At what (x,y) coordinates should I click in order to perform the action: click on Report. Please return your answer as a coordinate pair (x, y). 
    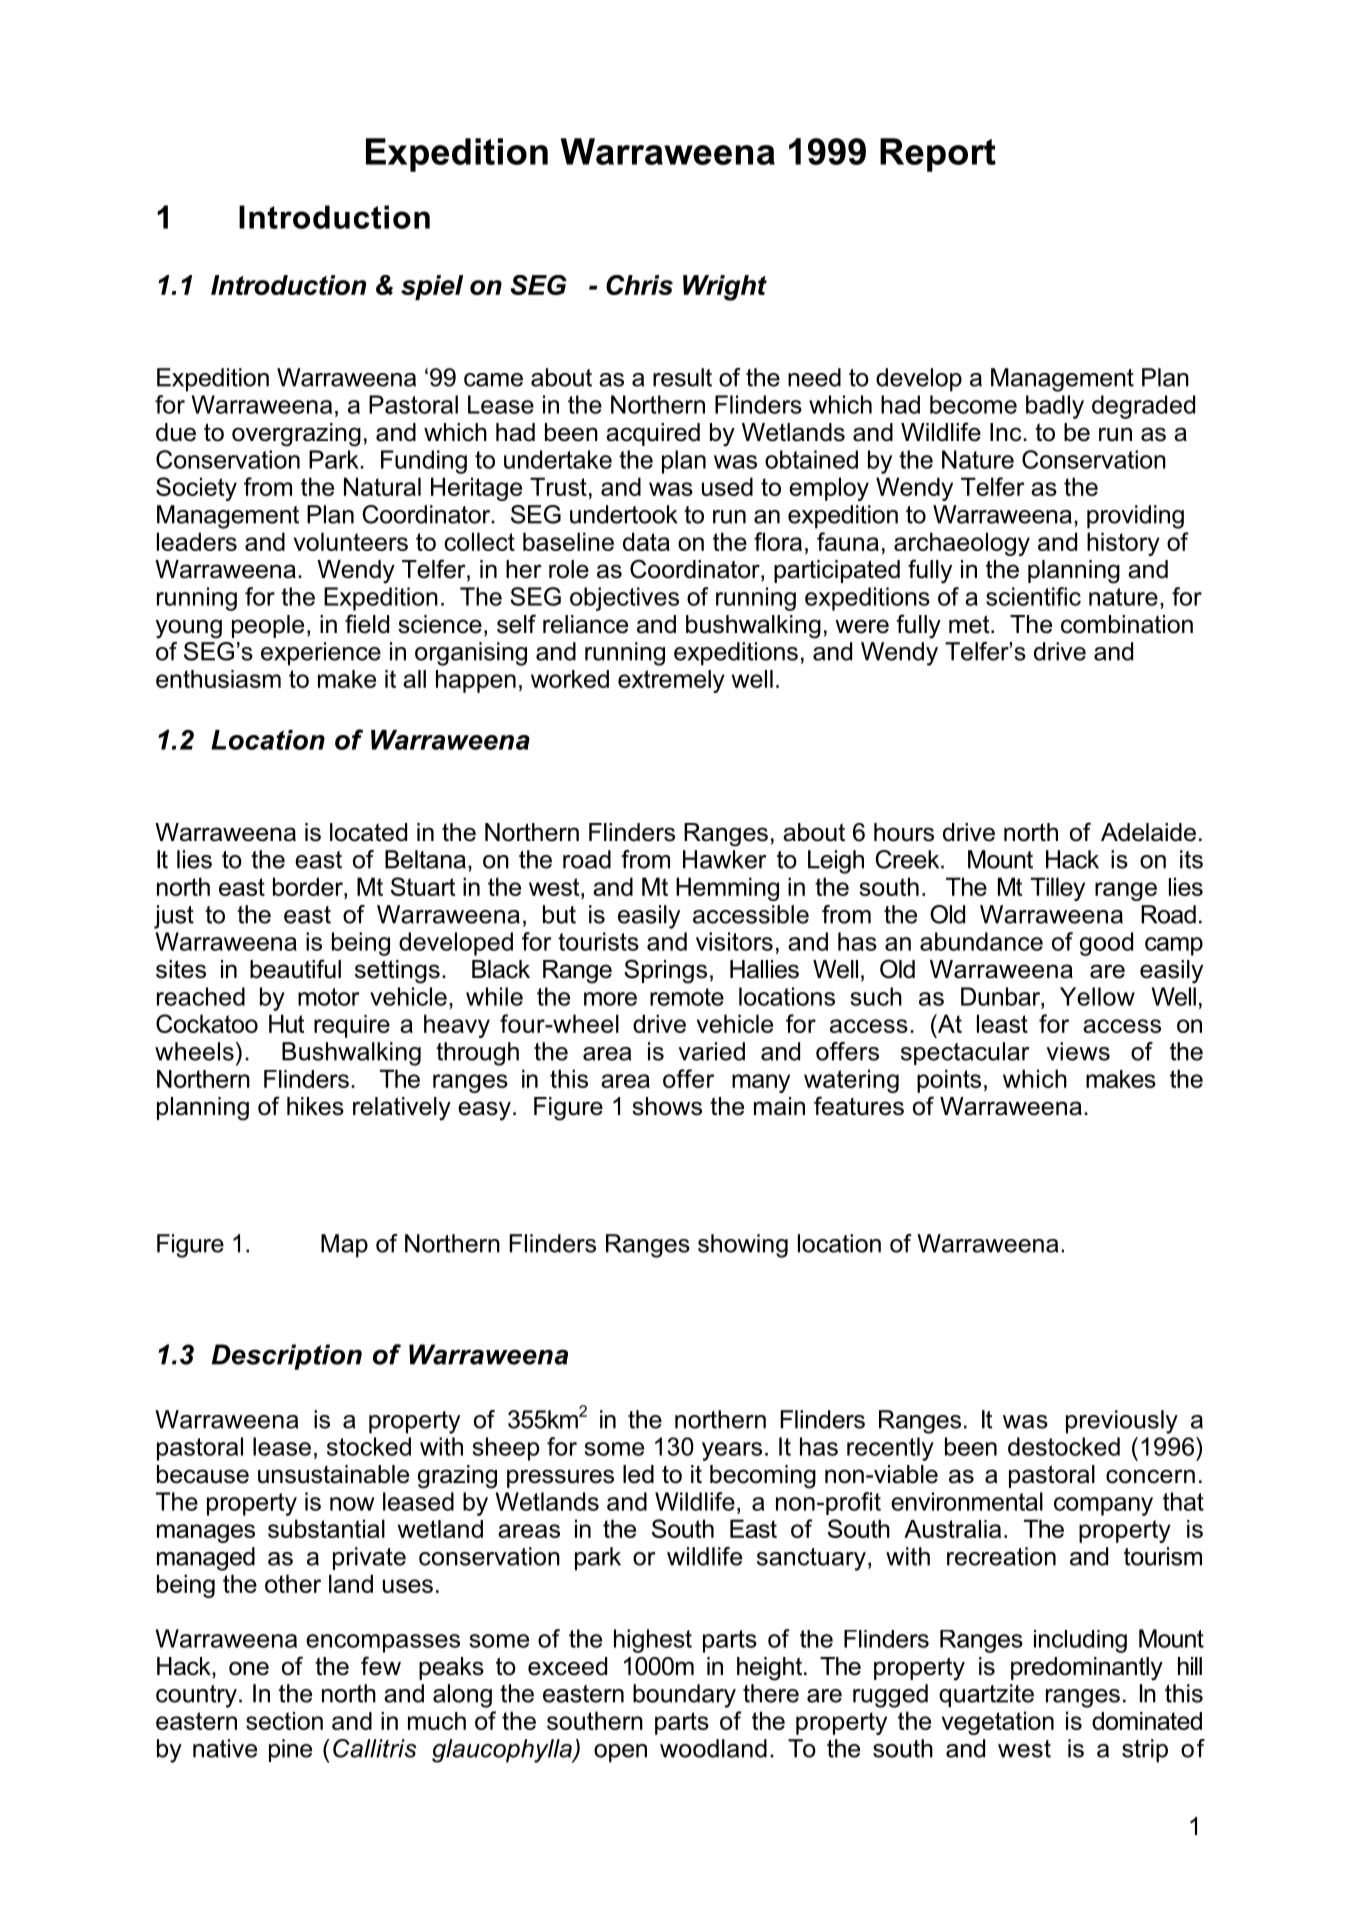
    Looking at the image, I should click on (938, 155).
